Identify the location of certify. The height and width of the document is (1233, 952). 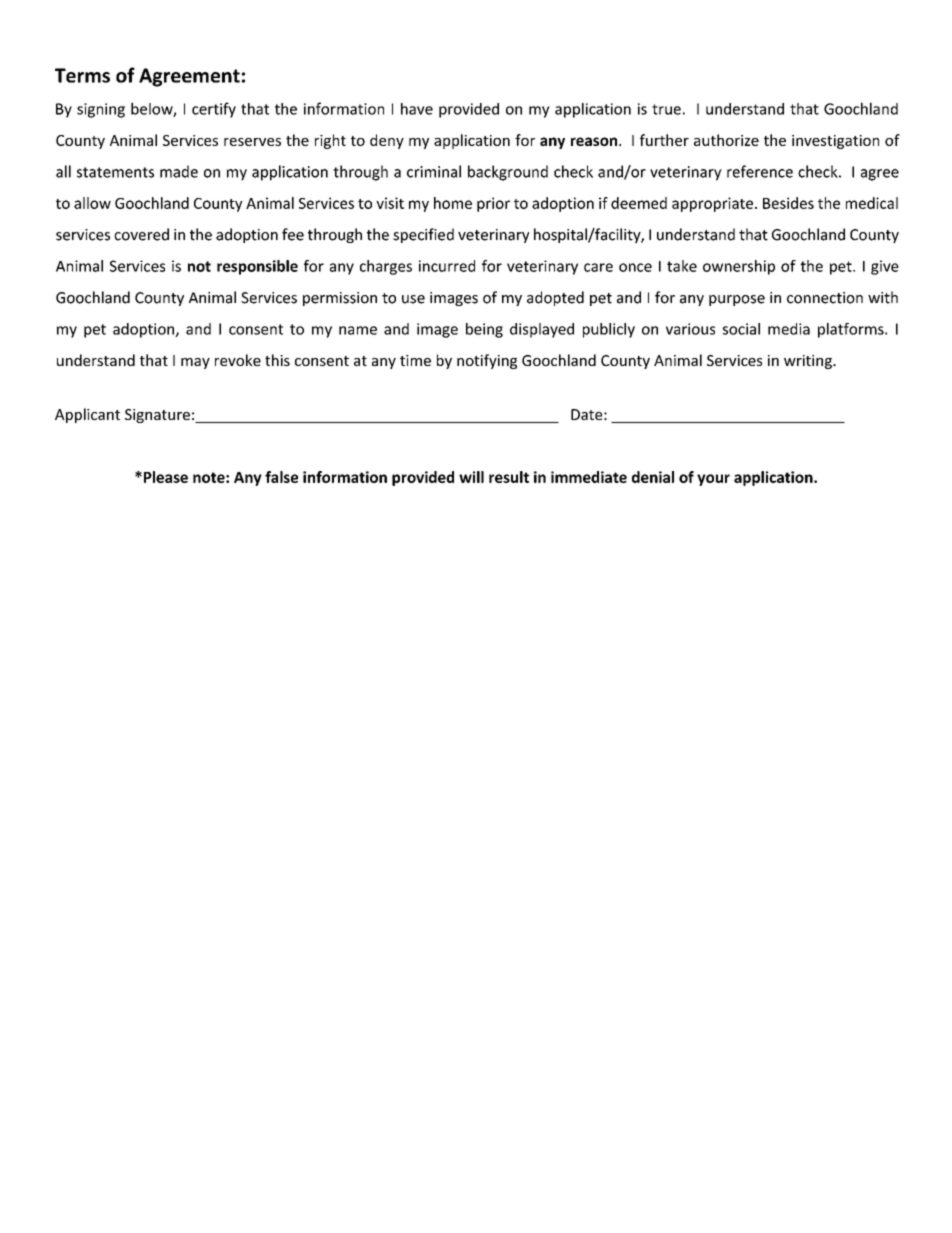
(214, 110).
